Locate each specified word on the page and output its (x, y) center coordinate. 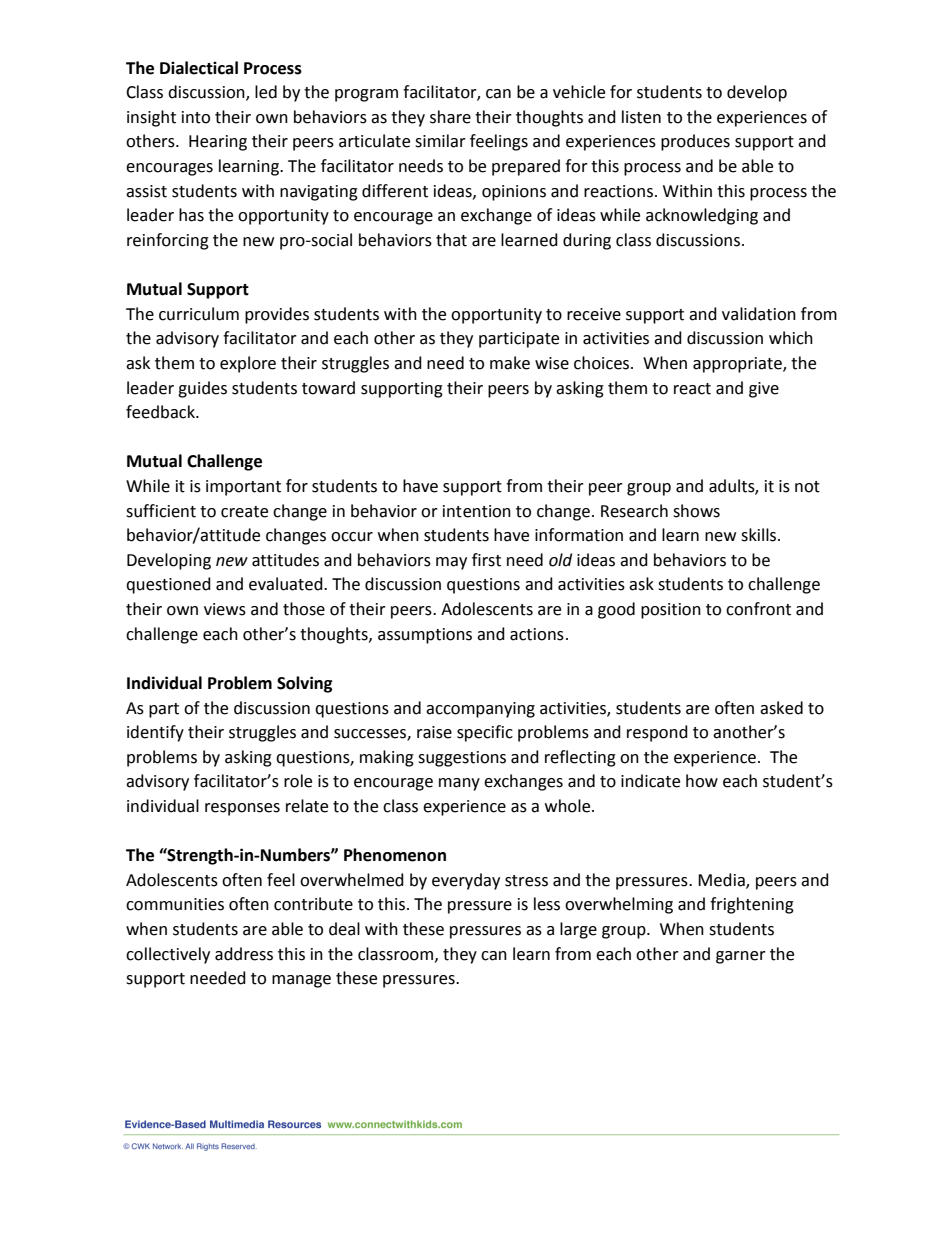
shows (696, 511)
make (510, 363)
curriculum (199, 314)
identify (155, 733)
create (244, 512)
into (196, 117)
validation (759, 314)
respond (657, 733)
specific (485, 733)
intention (477, 511)
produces (695, 142)
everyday (466, 881)
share (450, 117)
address (244, 954)
